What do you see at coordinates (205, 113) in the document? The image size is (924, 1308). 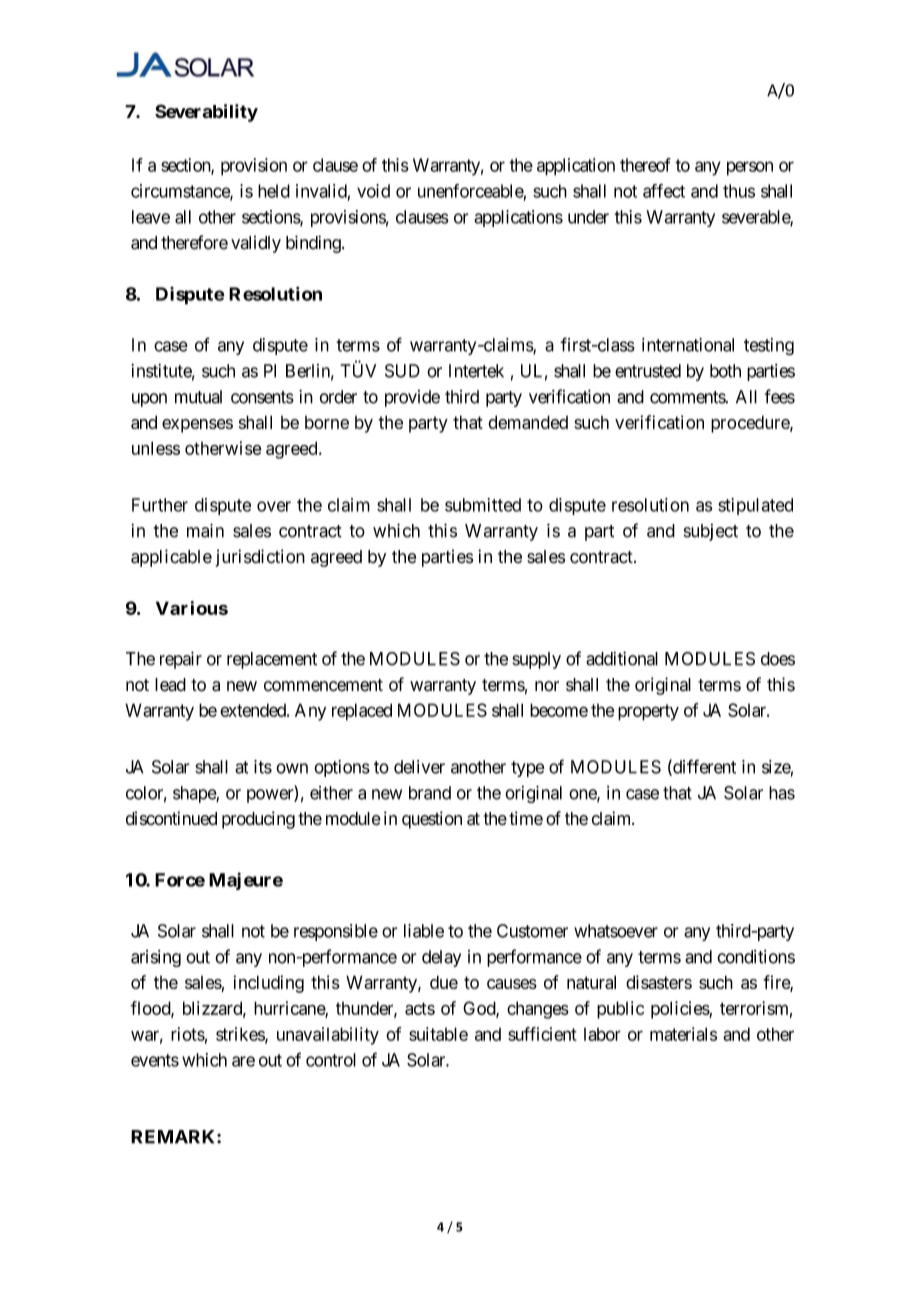 I see `Severability` at bounding box center [205, 113].
